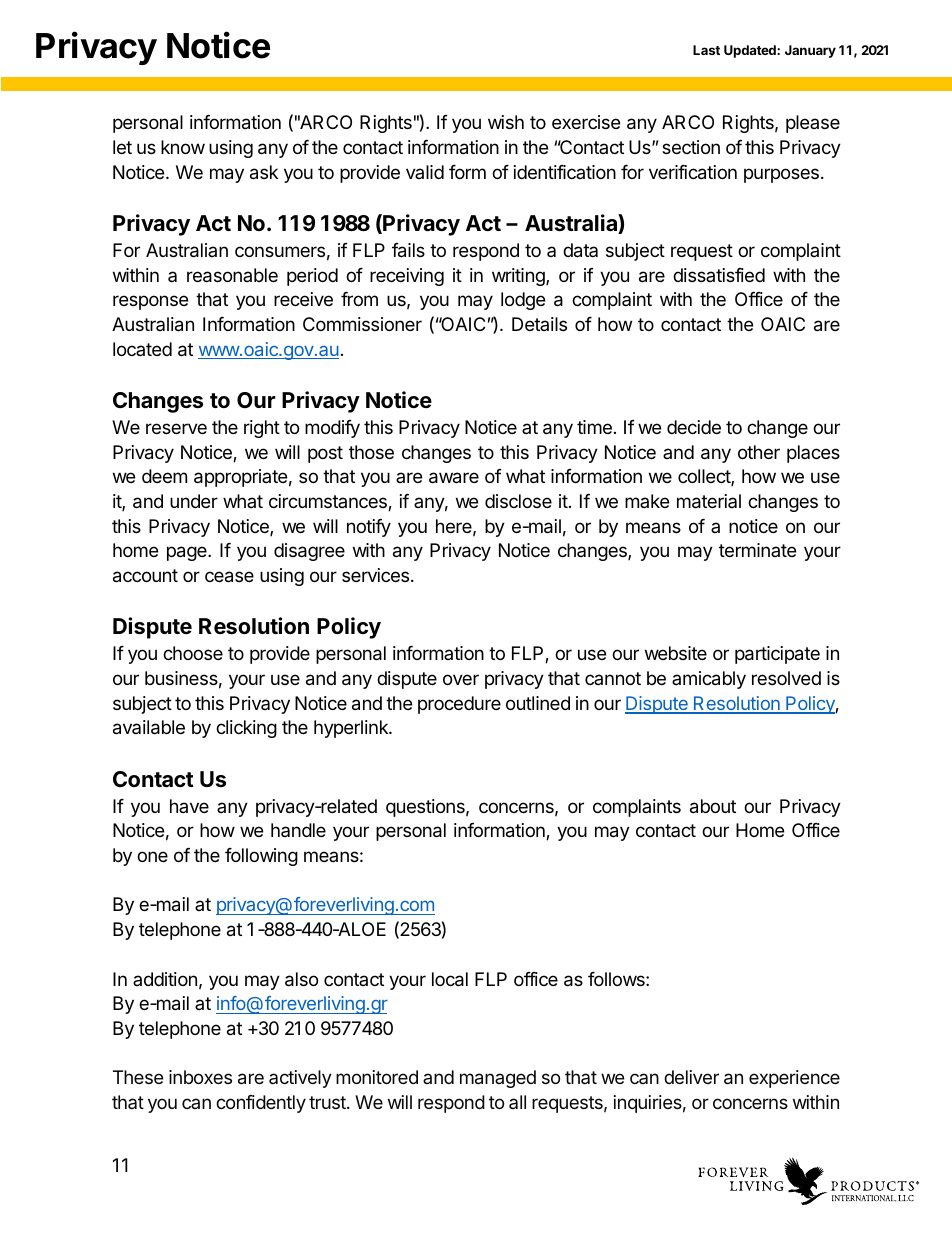 The width and height of the document is (952, 1233). Describe the element at coordinates (459, 705) in the document. I see `procedure` at that location.
